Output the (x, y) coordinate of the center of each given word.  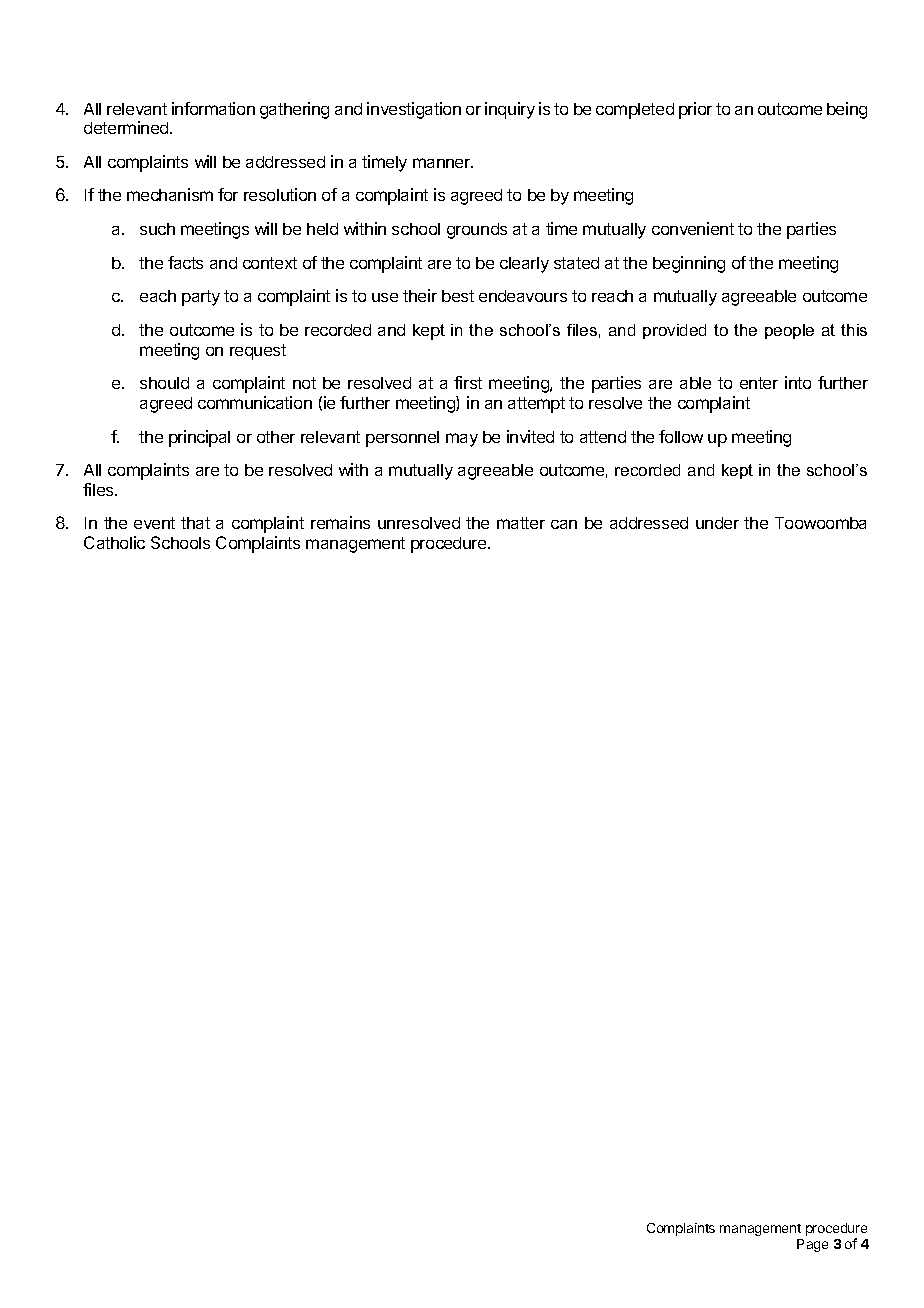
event (154, 523)
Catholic (114, 542)
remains (340, 522)
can (564, 524)
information (213, 108)
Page (812, 1245)
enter (759, 383)
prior (695, 110)
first (468, 382)
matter (521, 523)
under (717, 523)
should (164, 383)
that (195, 523)
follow (681, 436)
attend (603, 437)
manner (443, 163)
